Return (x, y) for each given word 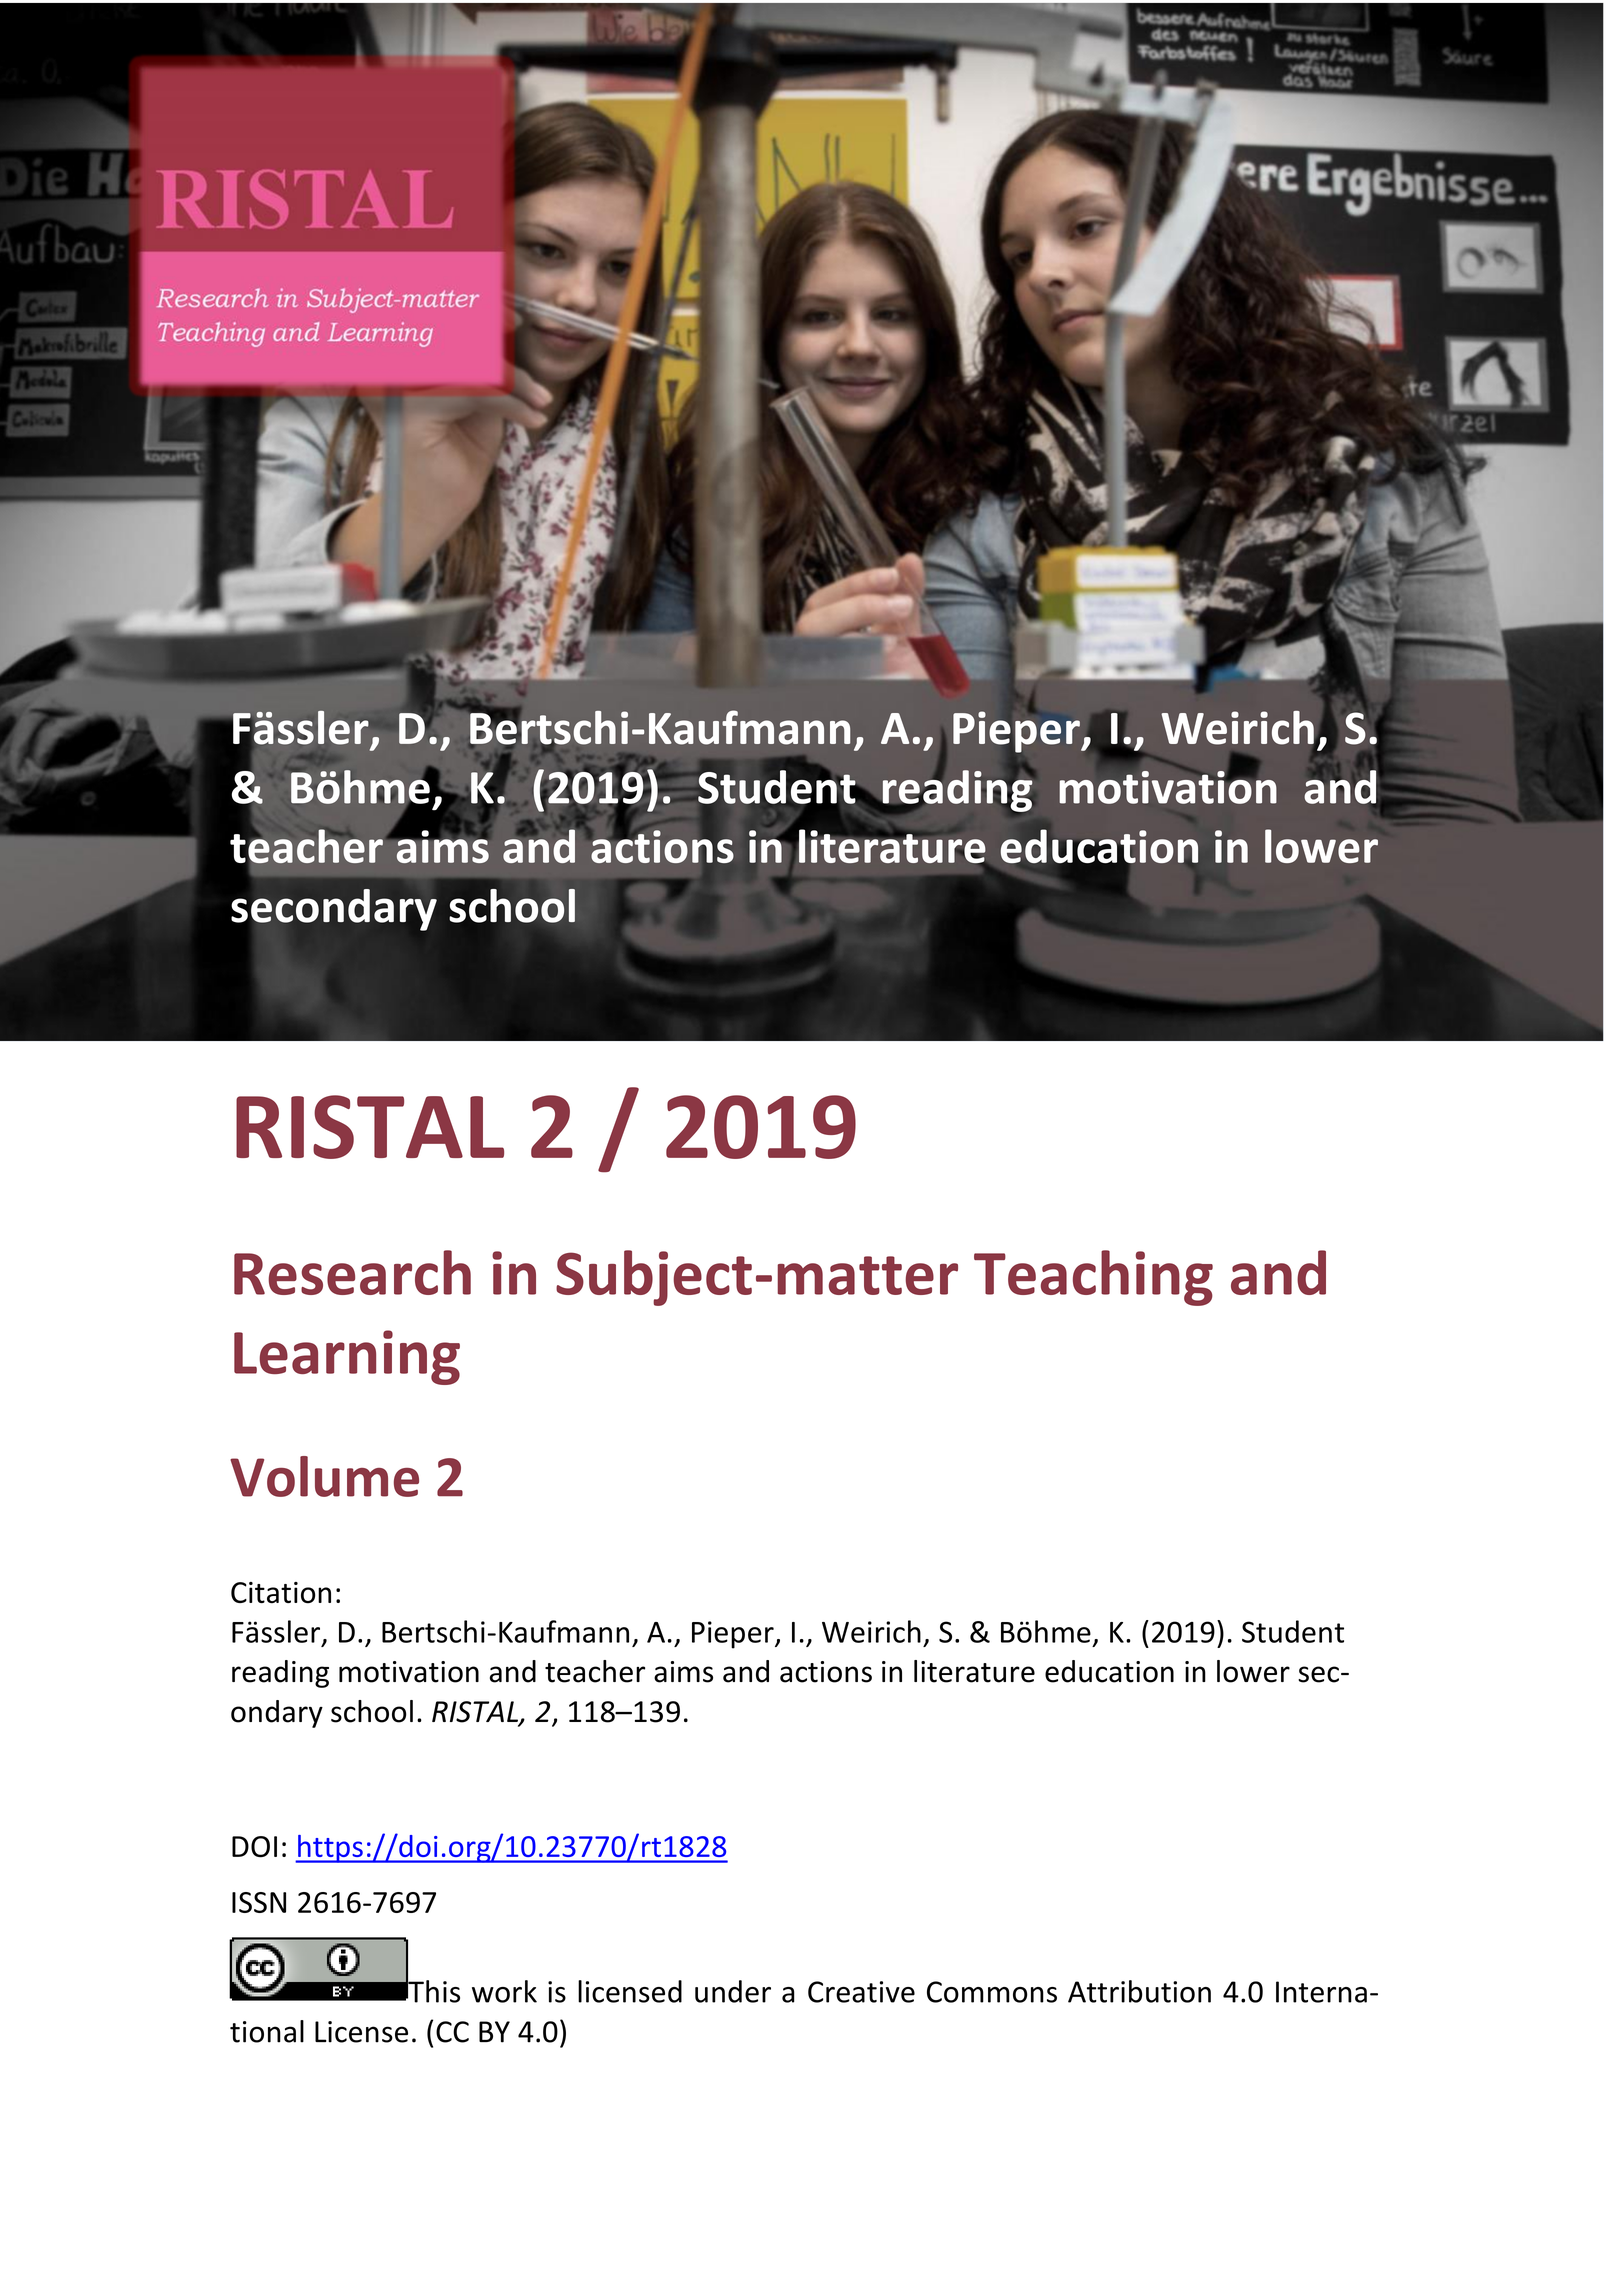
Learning (347, 1357)
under (733, 1991)
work (504, 1991)
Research (352, 1272)
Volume (324, 1476)
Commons (992, 1992)
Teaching (1093, 1278)
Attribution (1139, 1991)
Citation (281, 1593)
